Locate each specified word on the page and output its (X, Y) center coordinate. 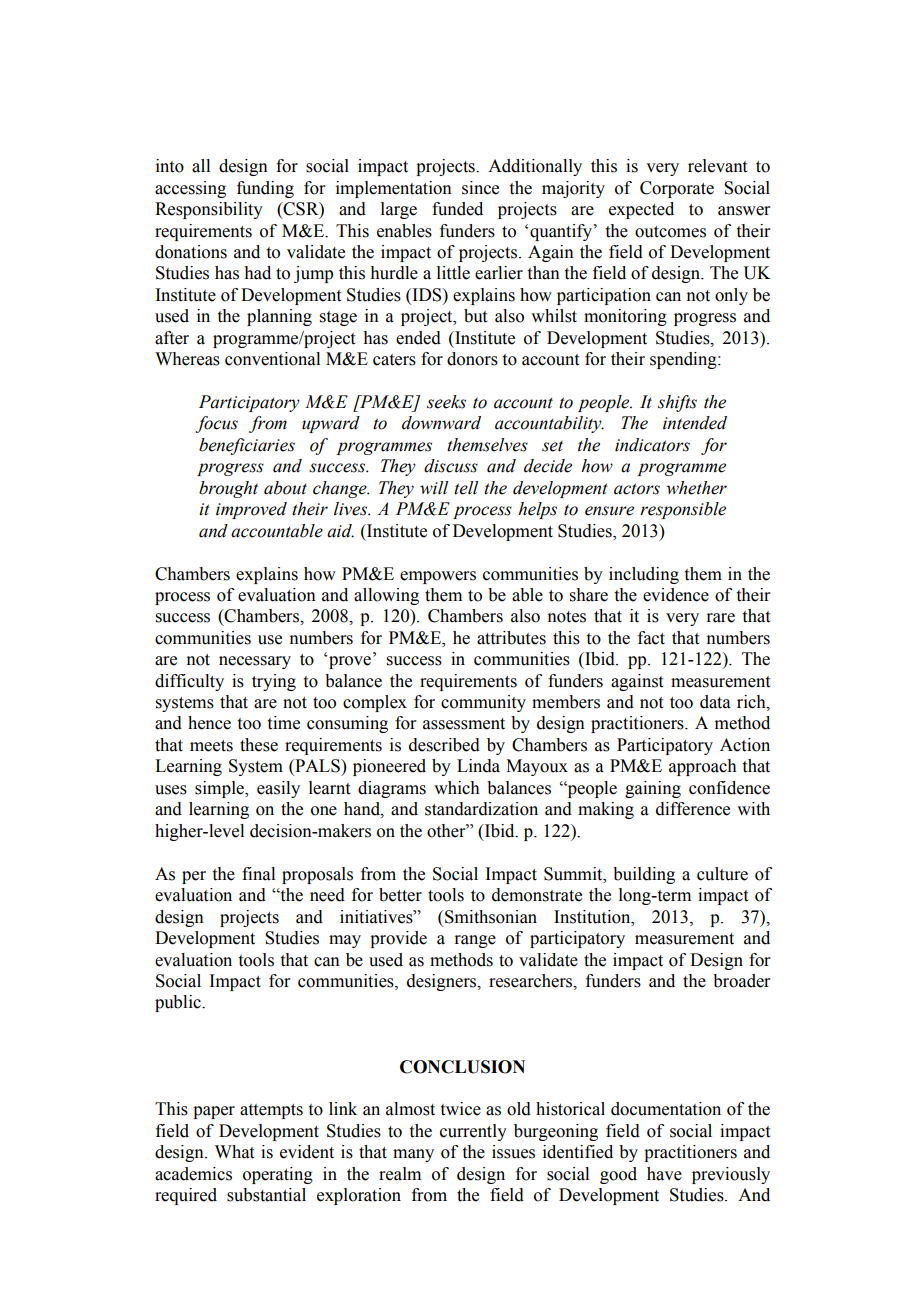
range (475, 941)
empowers (438, 577)
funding (265, 189)
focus (216, 424)
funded (457, 209)
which (457, 788)
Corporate (677, 189)
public (179, 1003)
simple (220, 789)
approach (703, 767)
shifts (677, 403)
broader (742, 981)
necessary (255, 662)
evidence (676, 595)
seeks (446, 402)
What (234, 1152)
